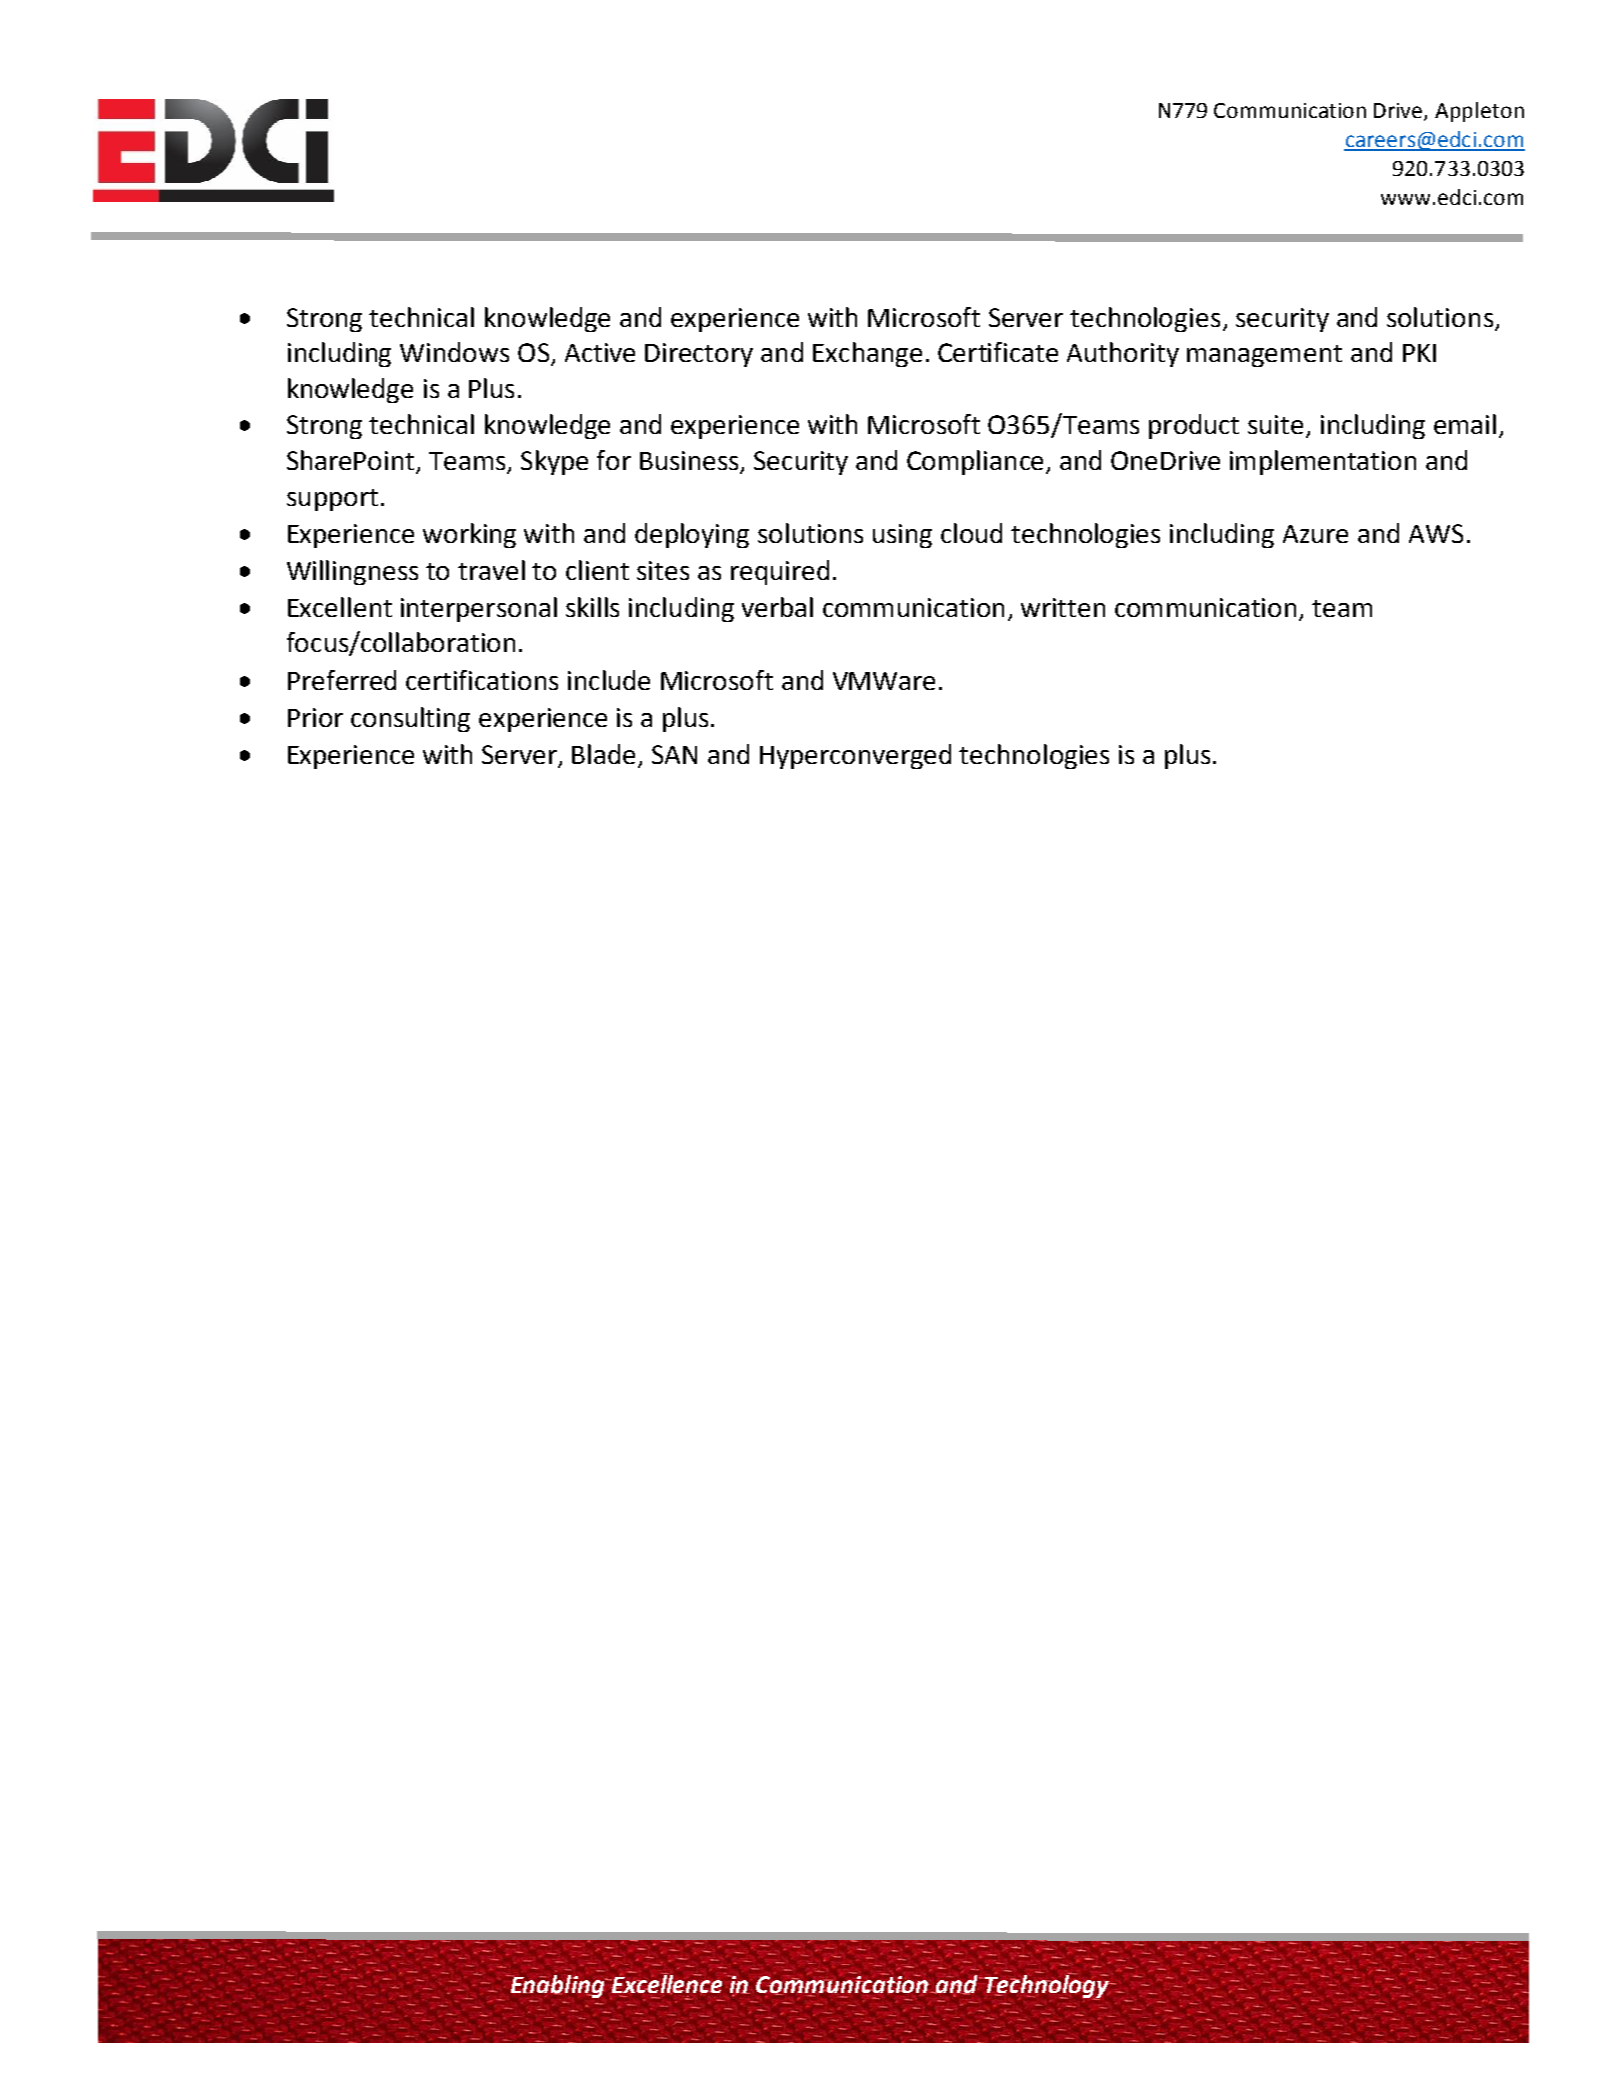 The image size is (1620, 2096). I want to click on Excellence, so click(667, 1983).
